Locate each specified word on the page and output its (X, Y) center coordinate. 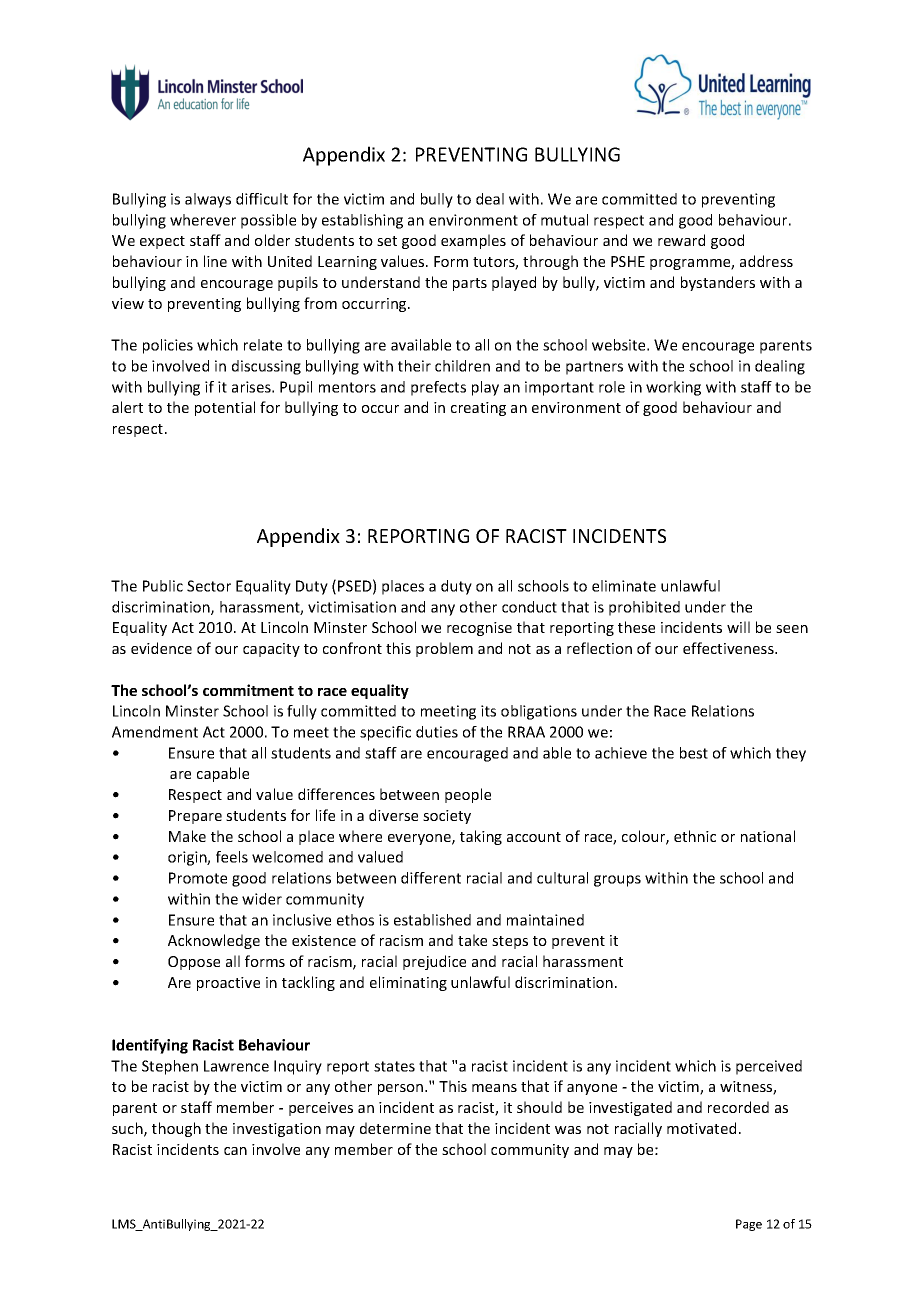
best (694, 753)
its (488, 711)
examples (473, 241)
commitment (248, 690)
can (235, 1151)
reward (681, 240)
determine (395, 1128)
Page (749, 1225)
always (208, 200)
